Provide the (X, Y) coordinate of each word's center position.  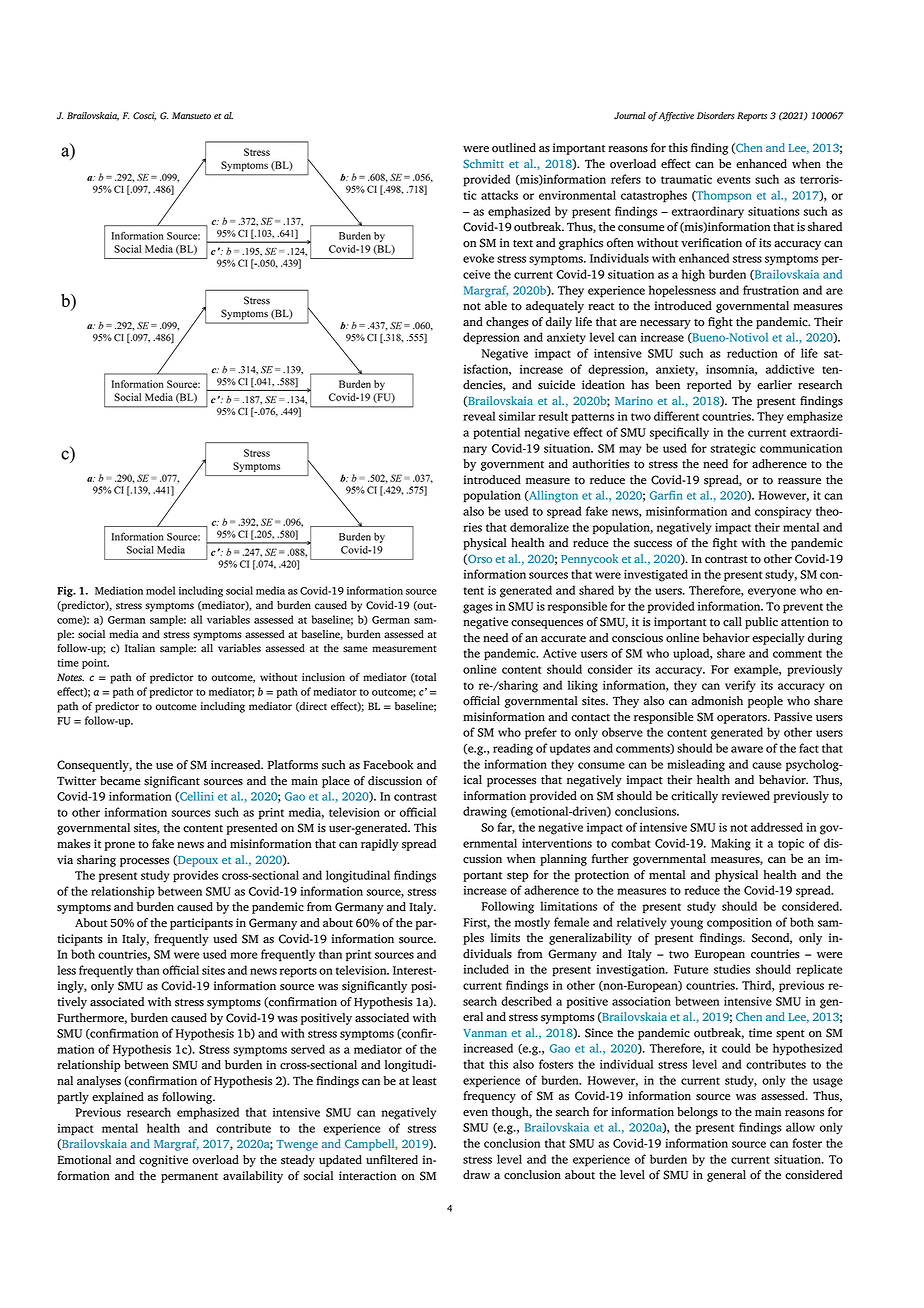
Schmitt (483, 164)
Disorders (716, 116)
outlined (514, 148)
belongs (697, 1113)
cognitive (163, 1161)
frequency (489, 1097)
